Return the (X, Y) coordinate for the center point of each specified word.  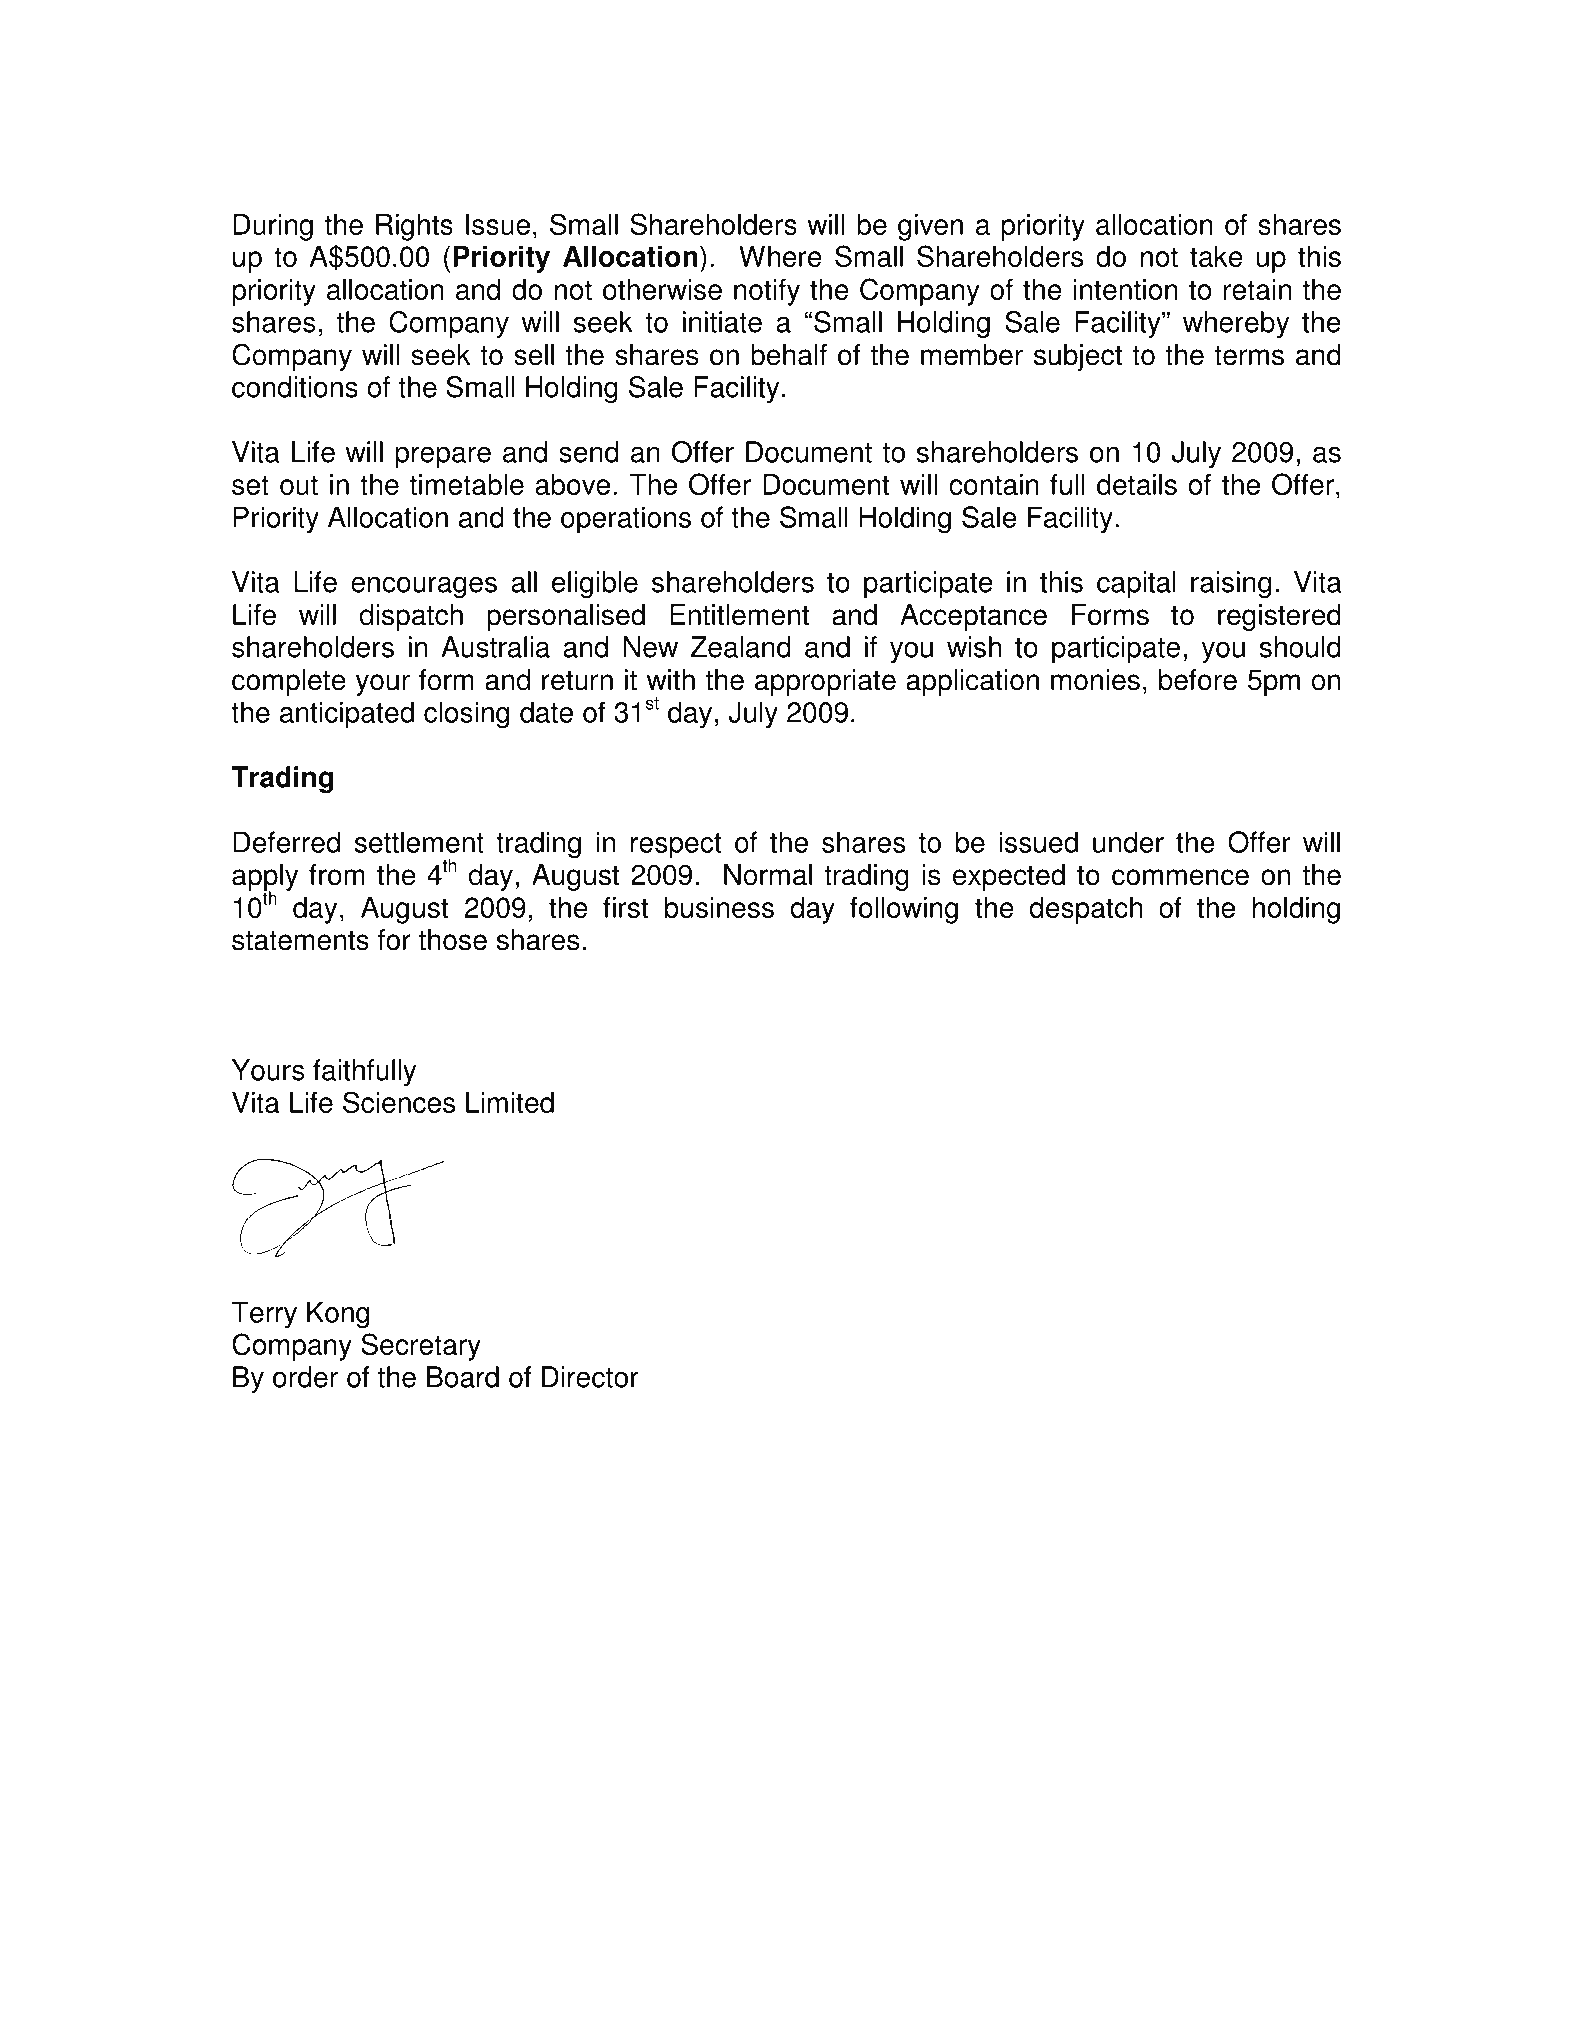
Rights (414, 227)
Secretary (421, 1347)
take (1216, 256)
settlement (419, 842)
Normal (768, 875)
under (1128, 842)
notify (767, 292)
